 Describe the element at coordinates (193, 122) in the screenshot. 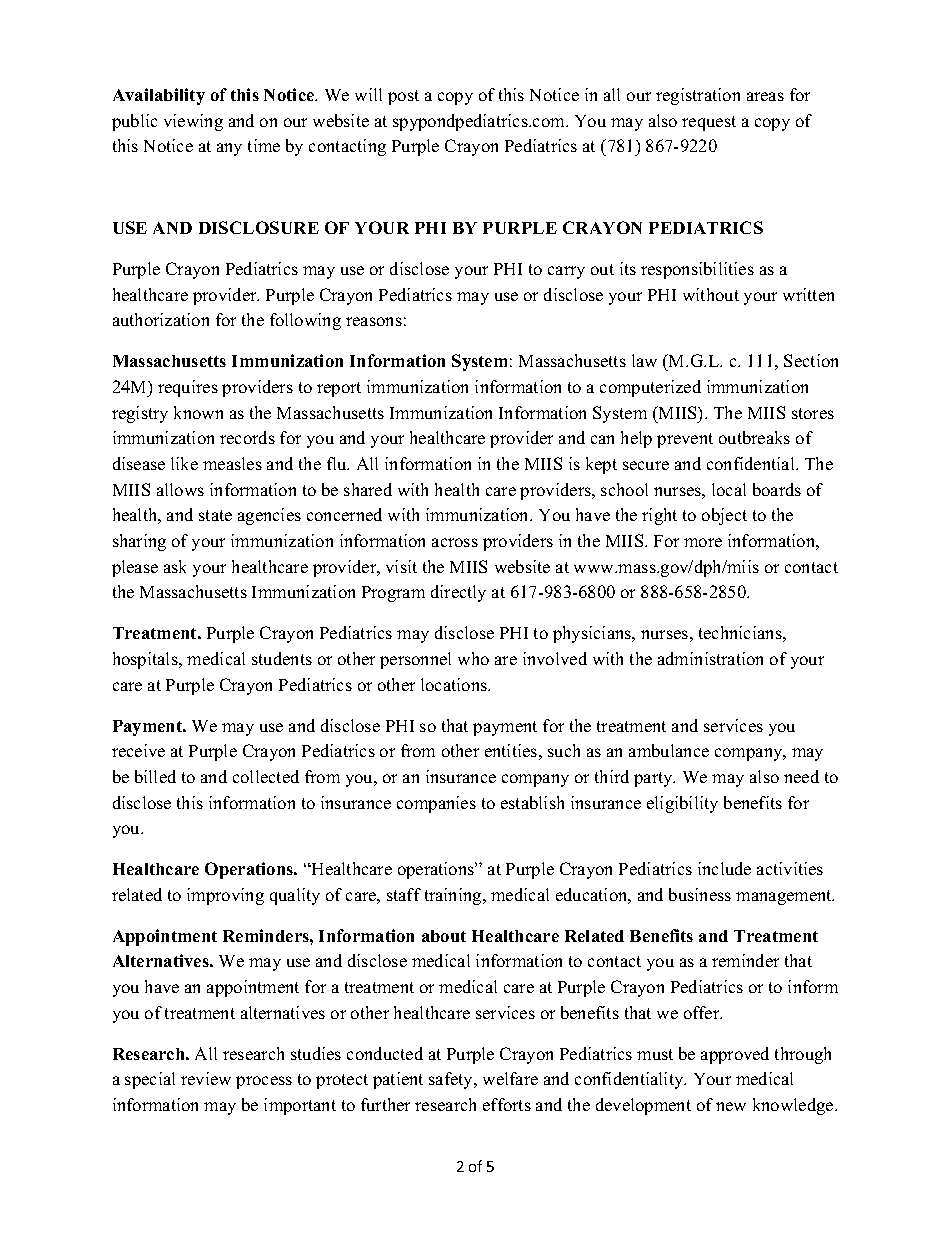

I see `viewing` at that location.
